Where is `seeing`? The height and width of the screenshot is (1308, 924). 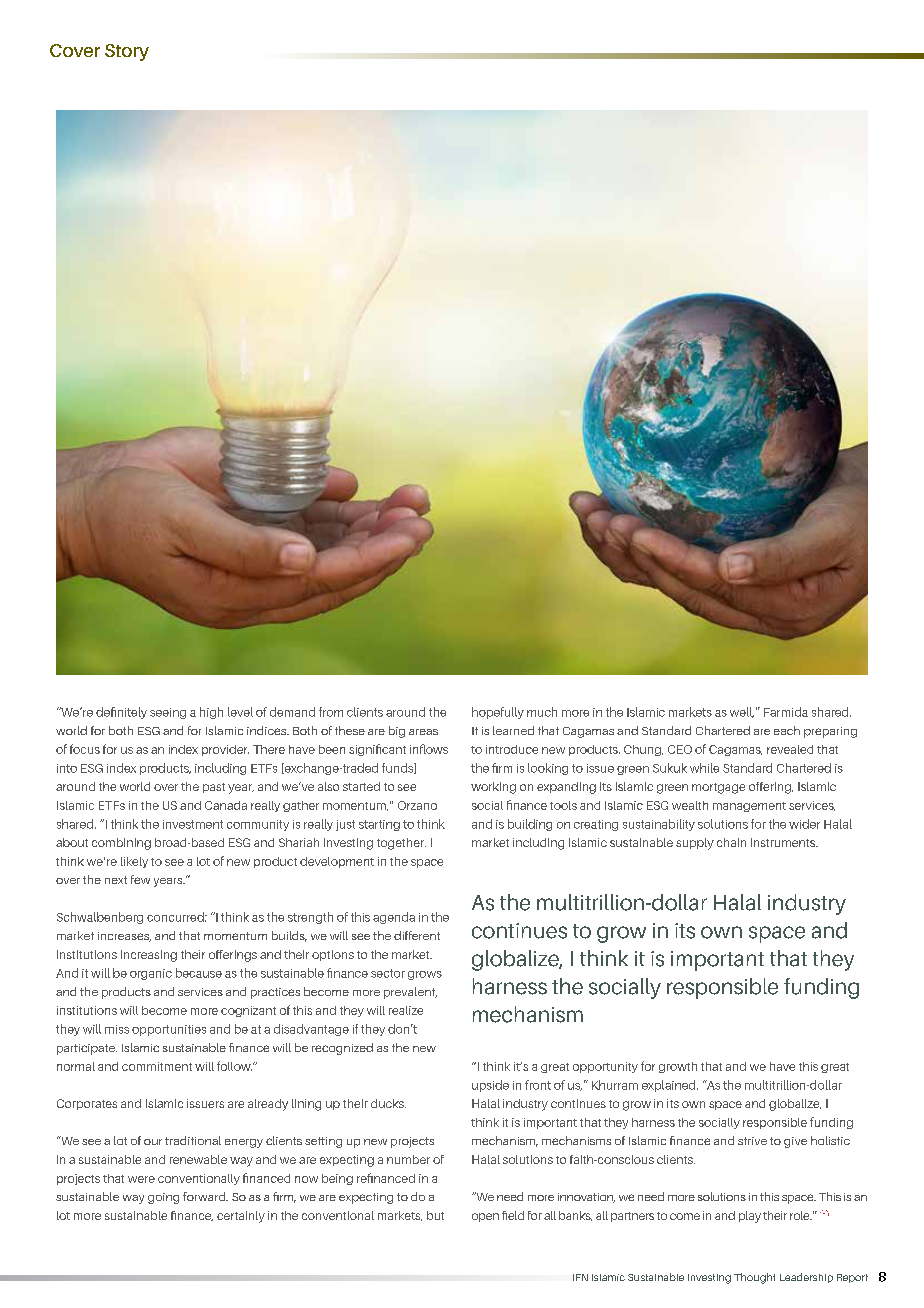 seeing is located at coordinates (168, 713).
